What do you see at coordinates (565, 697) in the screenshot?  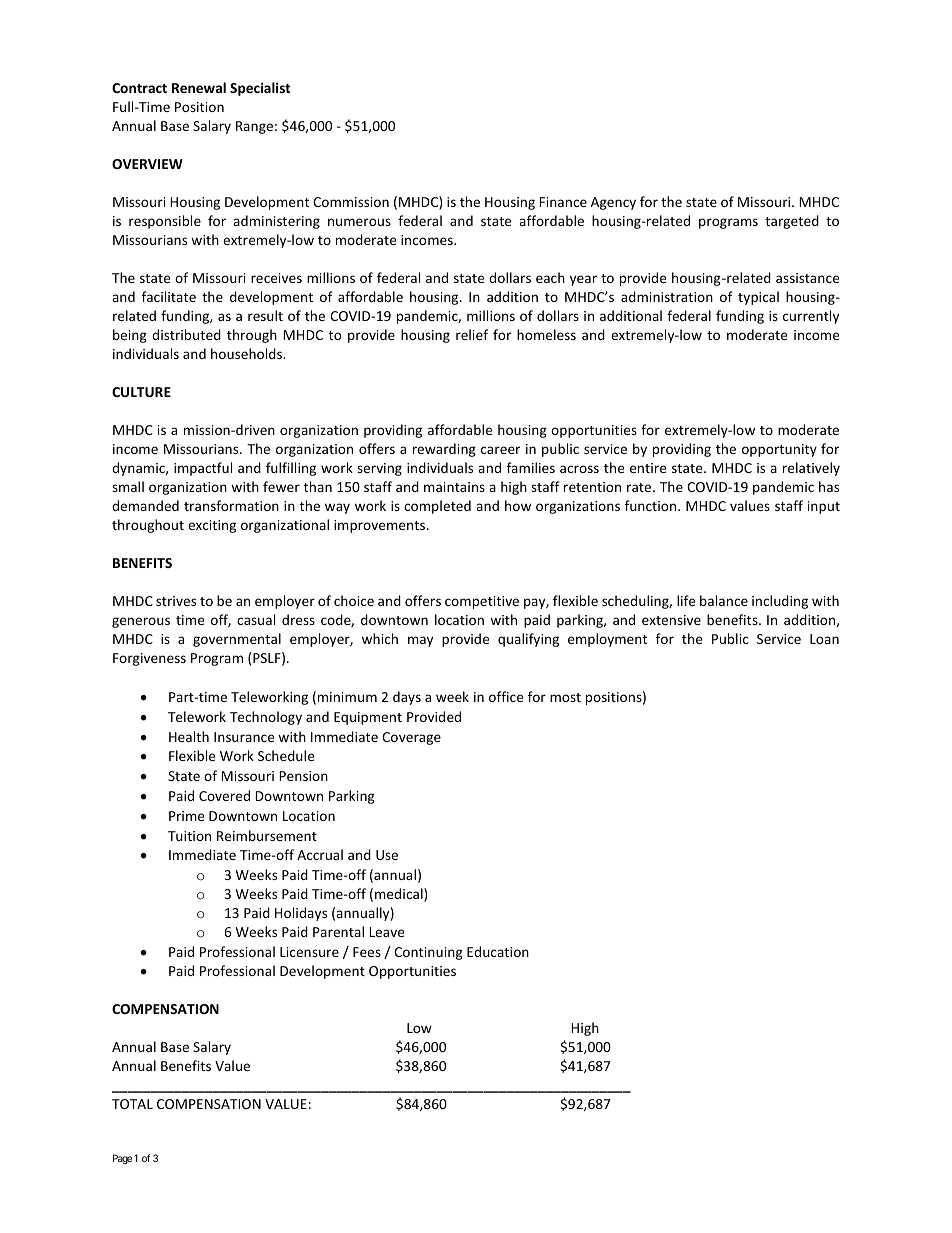 I see `most` at bounding box center [565, 697].
